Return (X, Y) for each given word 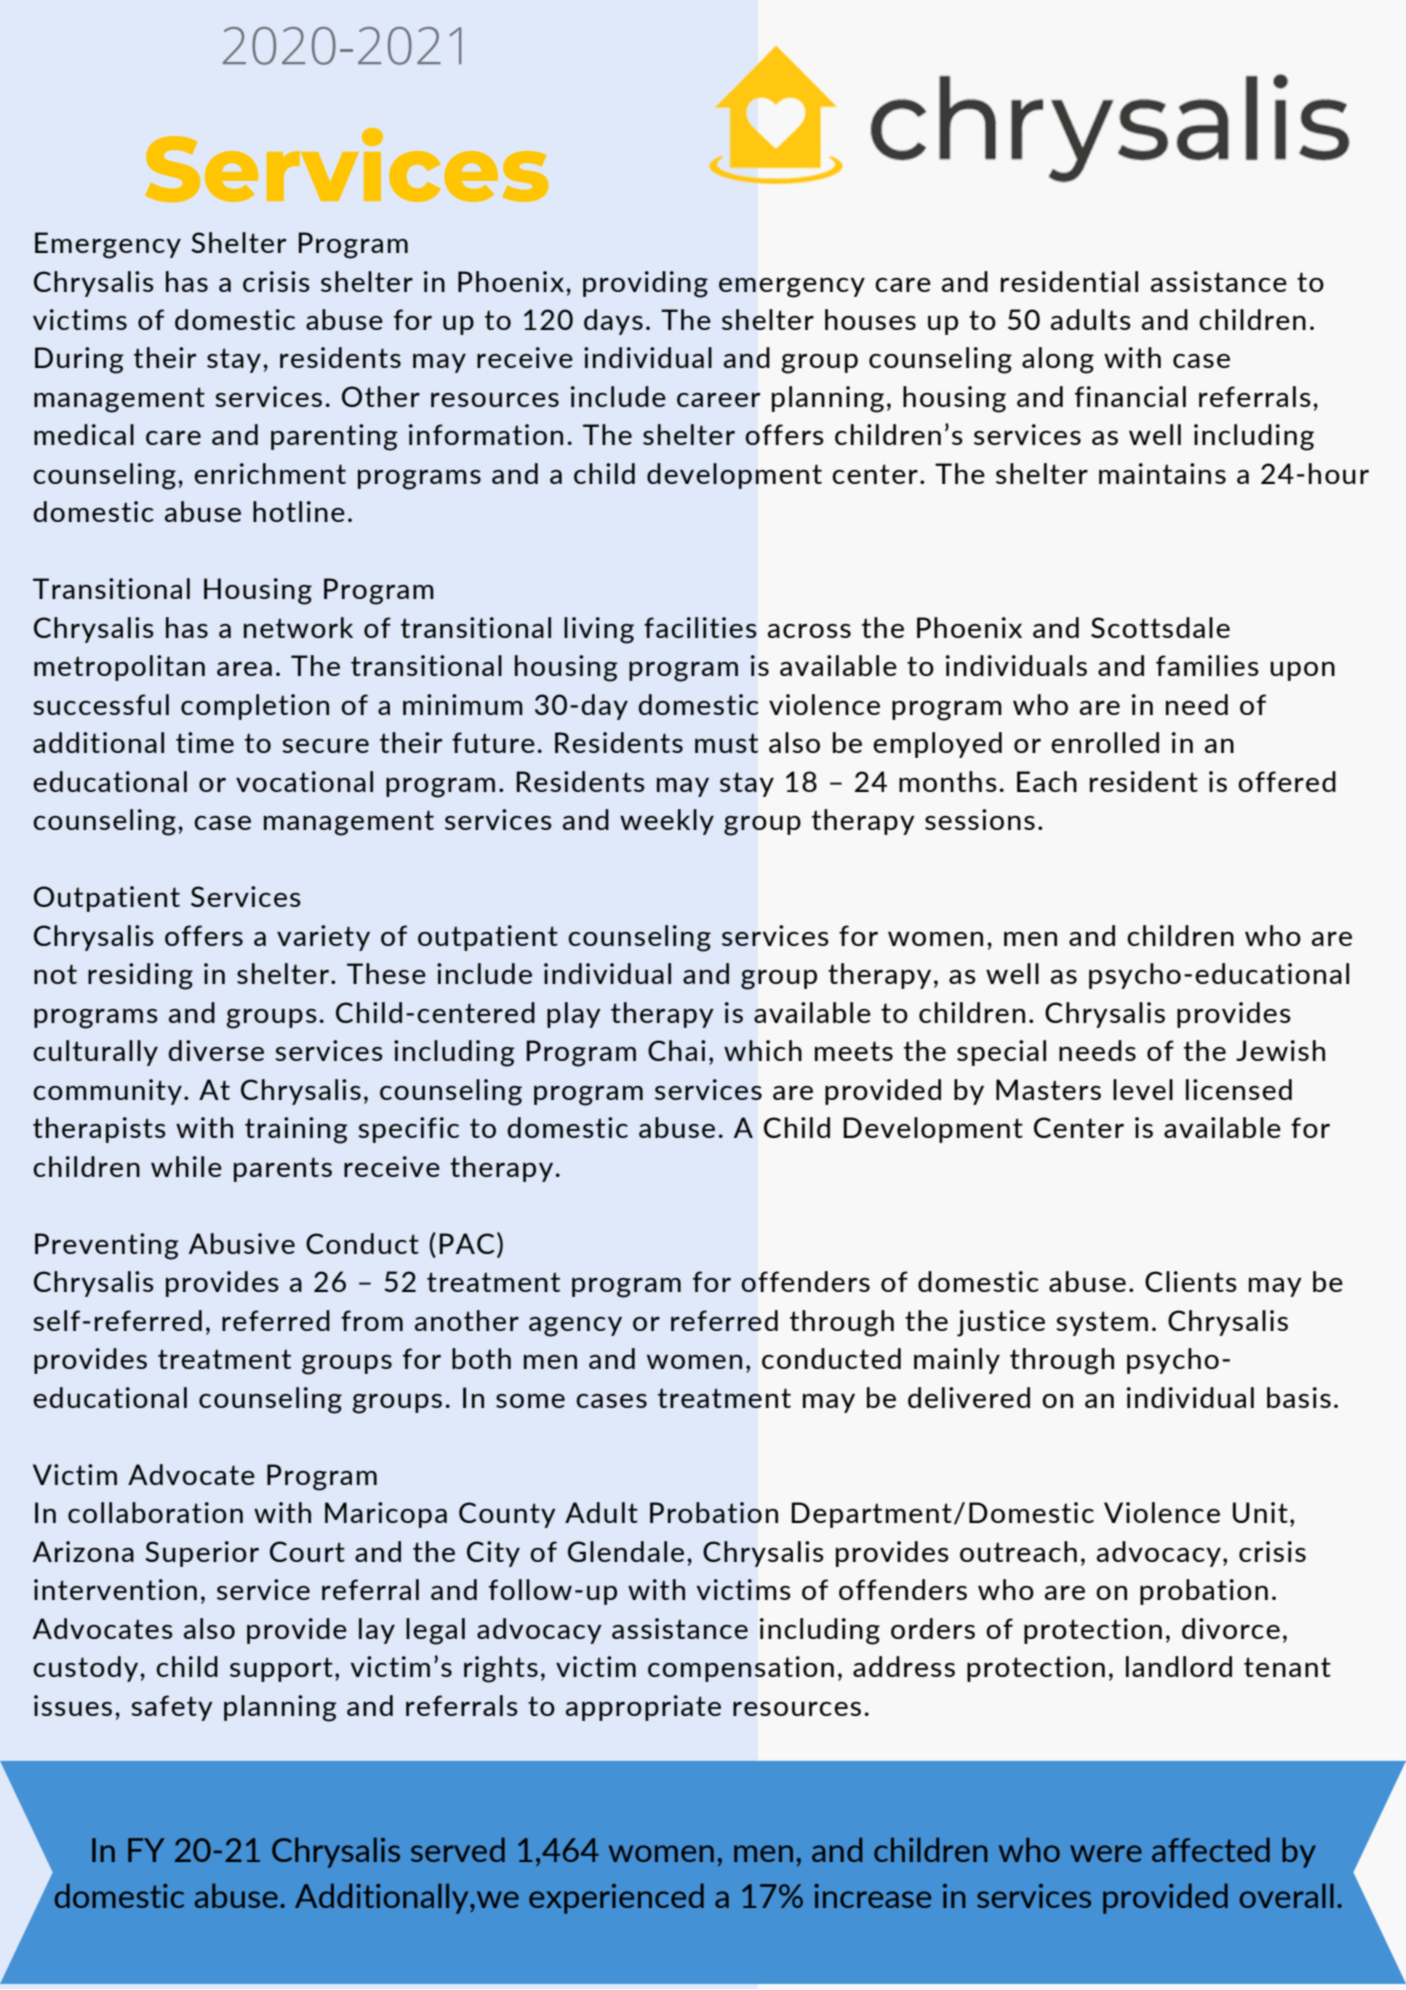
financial (1130, 396)
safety (172, 1708)
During (79, 360)
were (1106, 1853)
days (613, 322)
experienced (616, 1898)
